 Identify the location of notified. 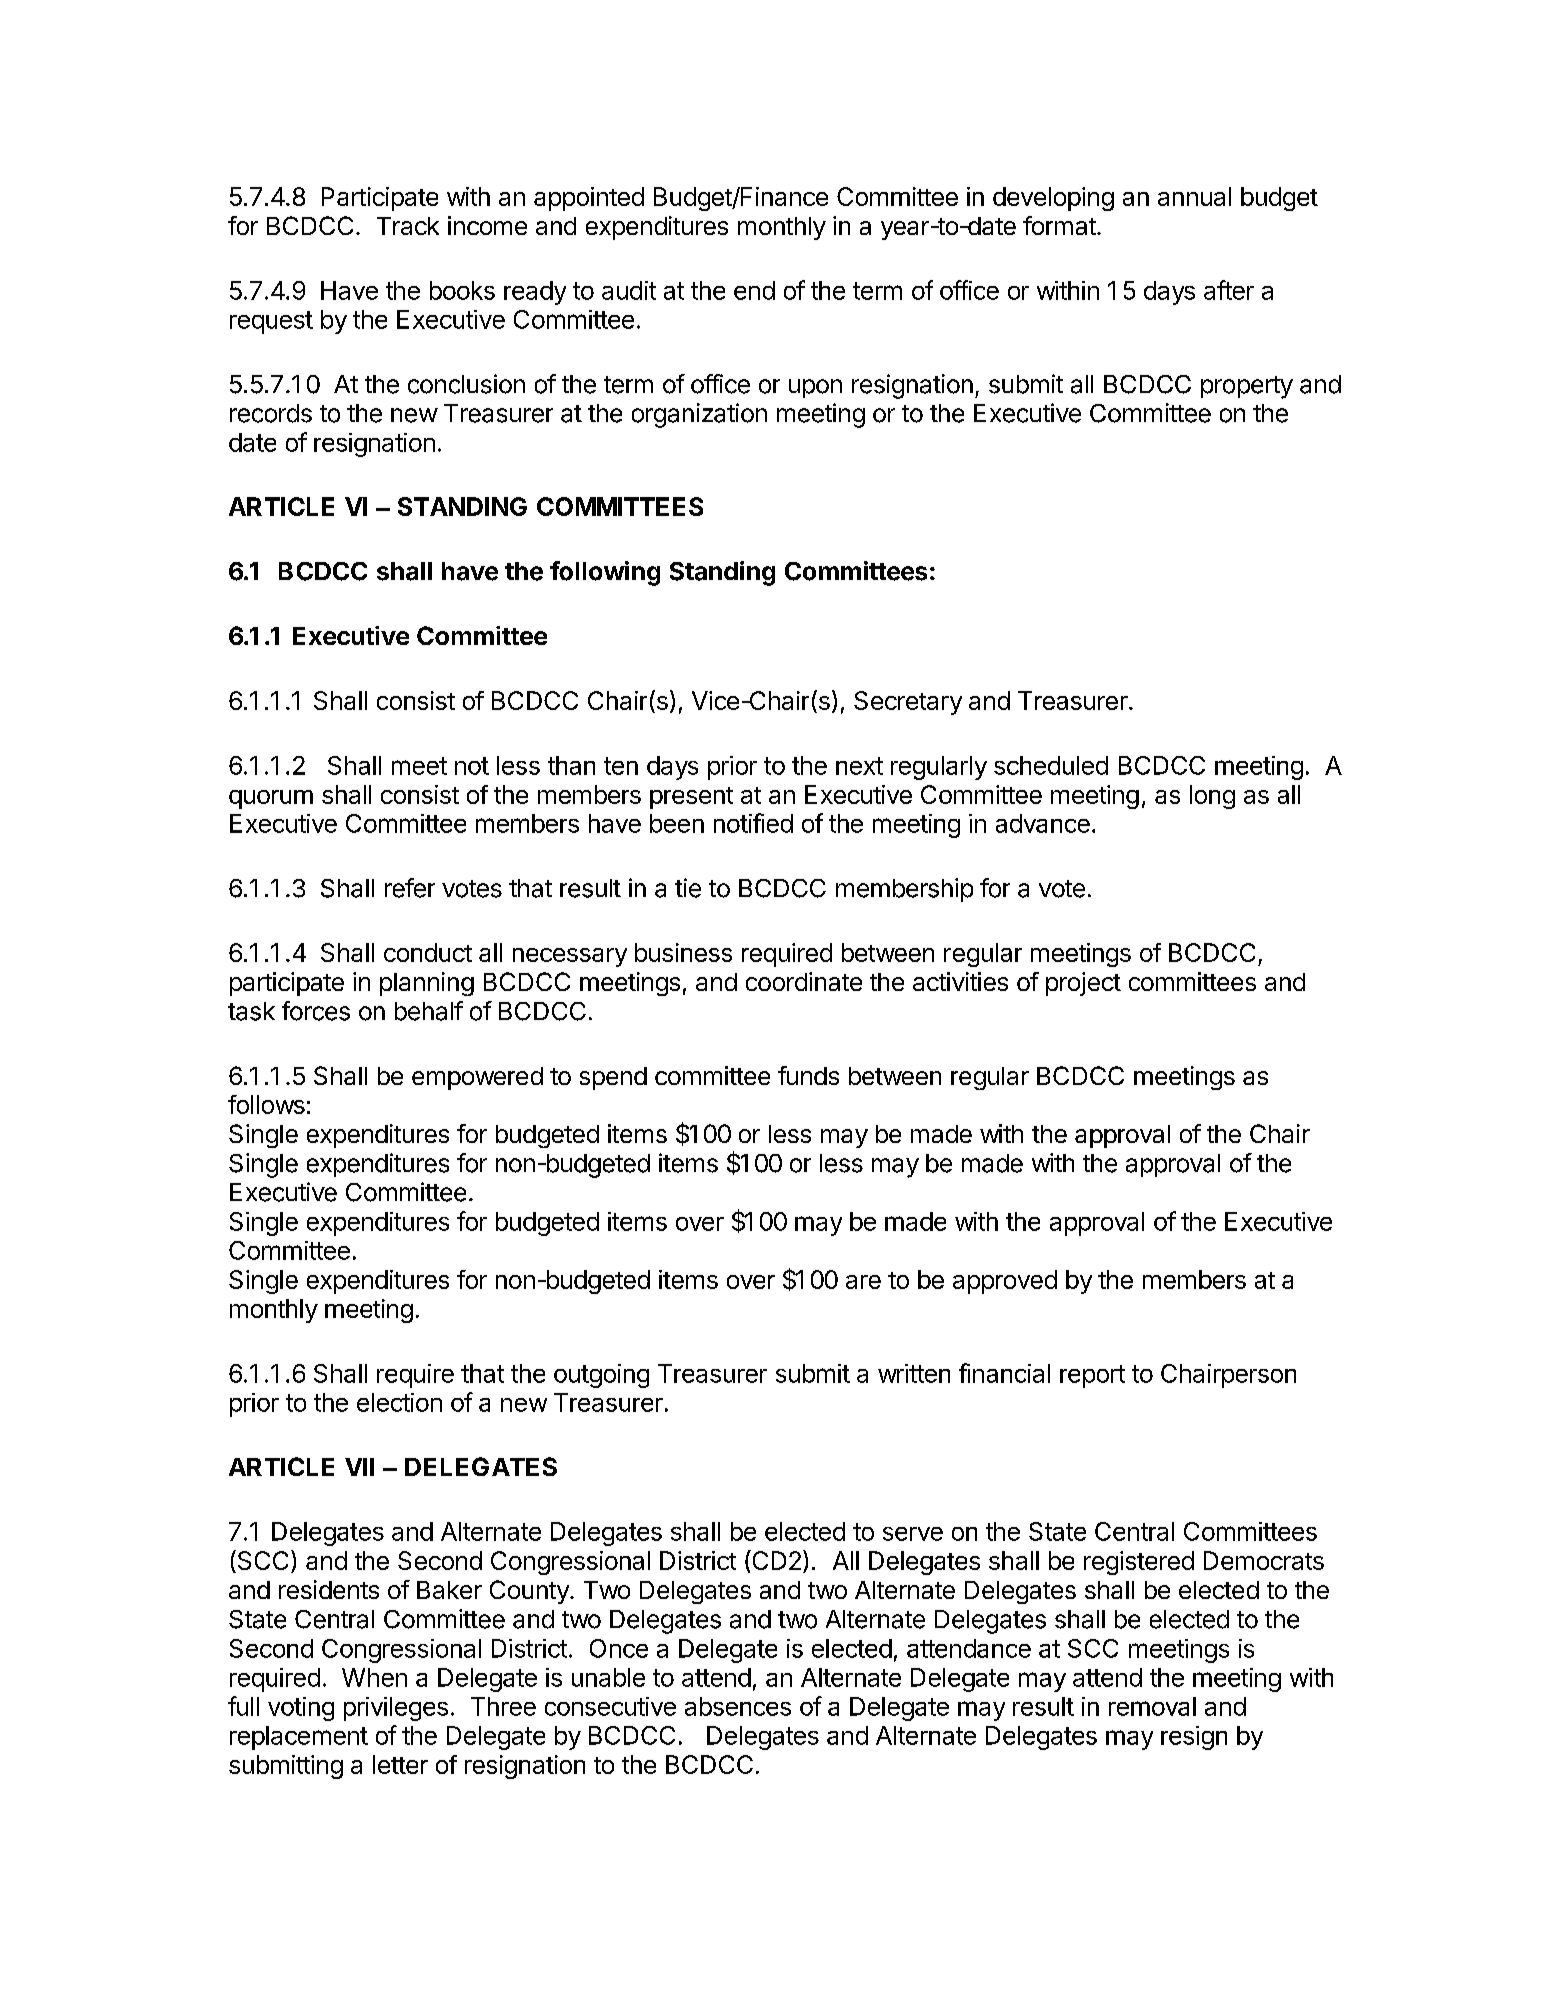
(753, 823).
